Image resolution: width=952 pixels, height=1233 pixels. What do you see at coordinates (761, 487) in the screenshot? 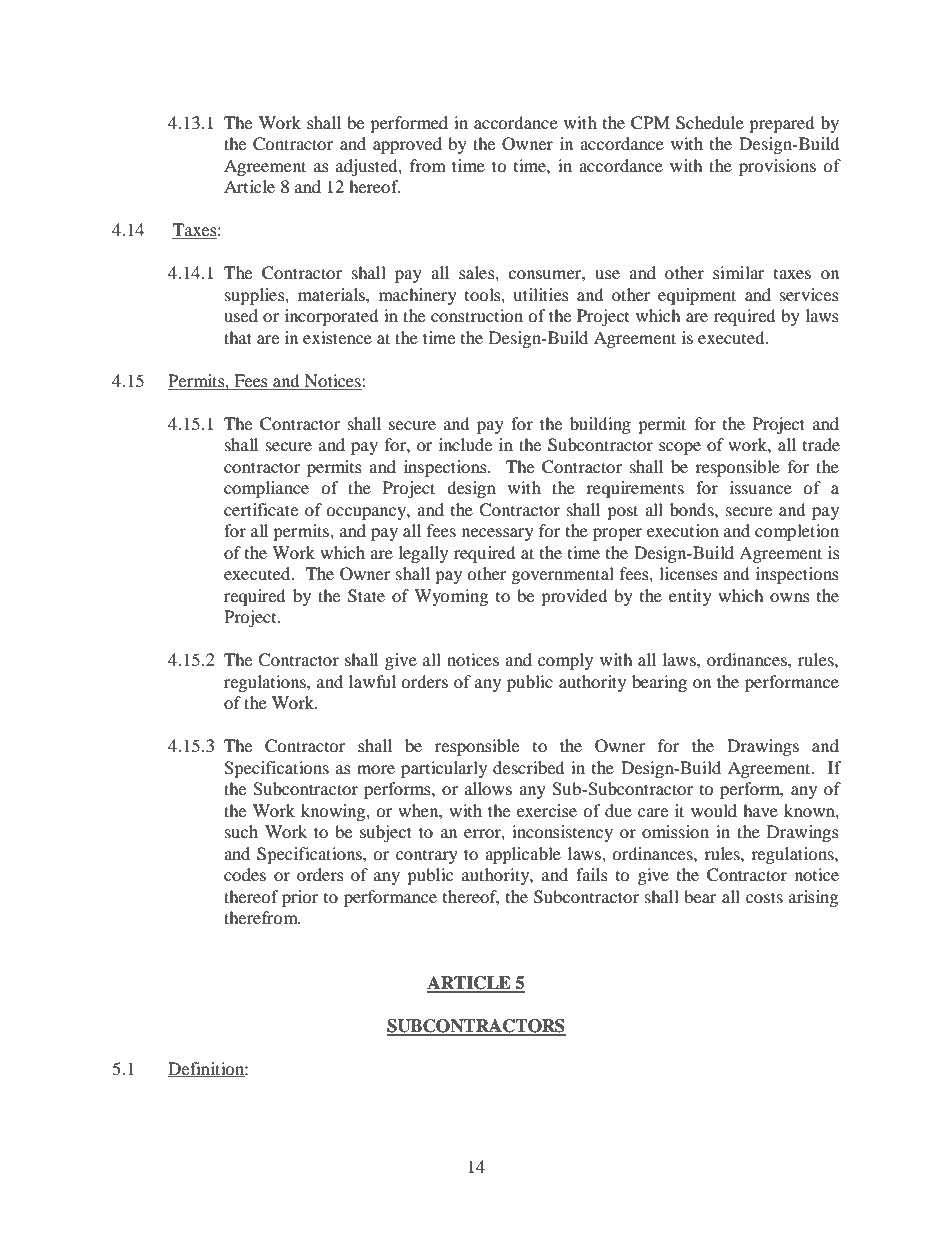
I see `issuance` at bounding box center [761, 487].
